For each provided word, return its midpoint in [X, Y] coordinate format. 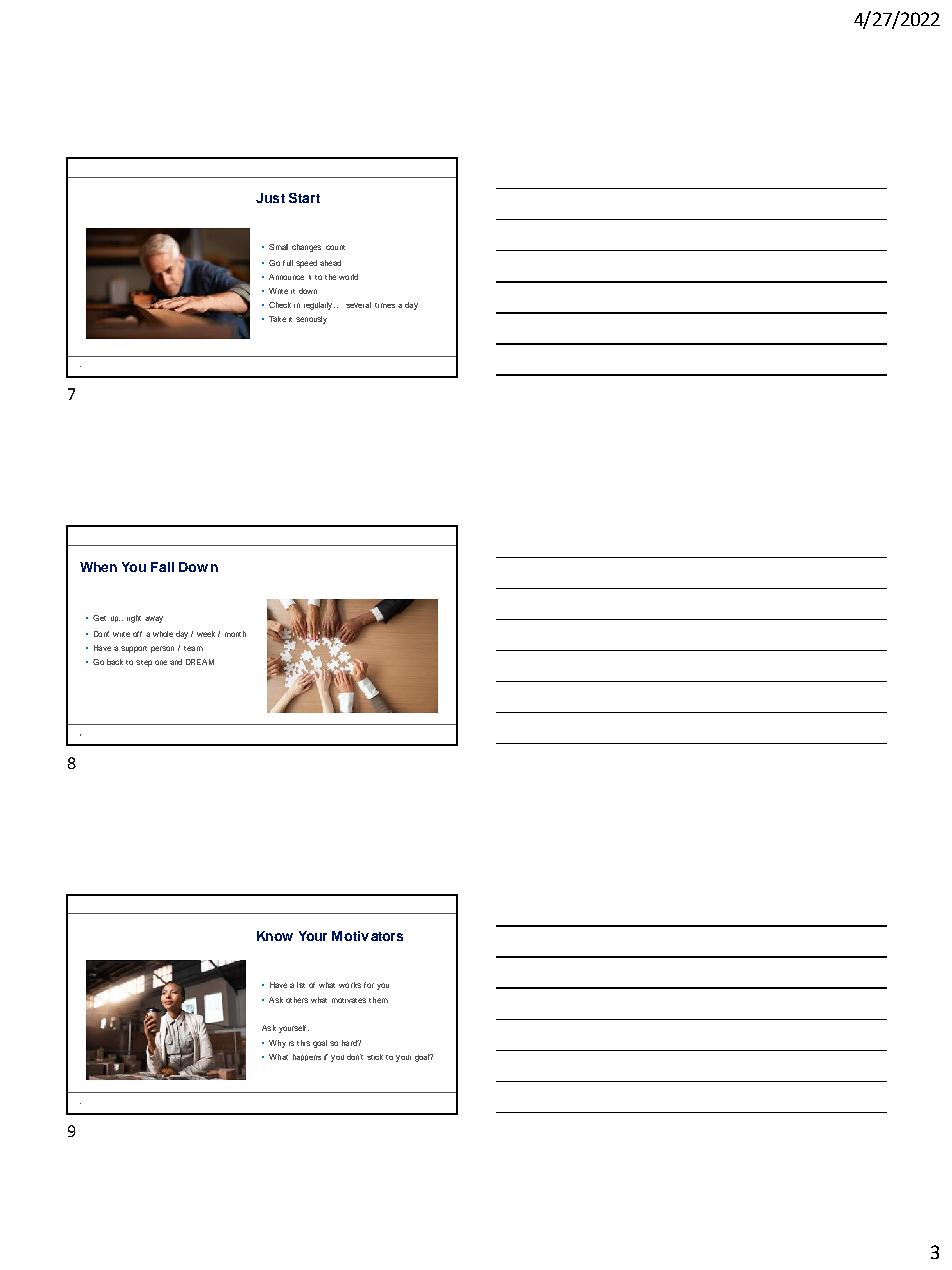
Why [277, 1044]
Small [278, 247]
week [206, 634]
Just [270, 198]
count [335, 247]
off [137, 634]
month [235, 634]
